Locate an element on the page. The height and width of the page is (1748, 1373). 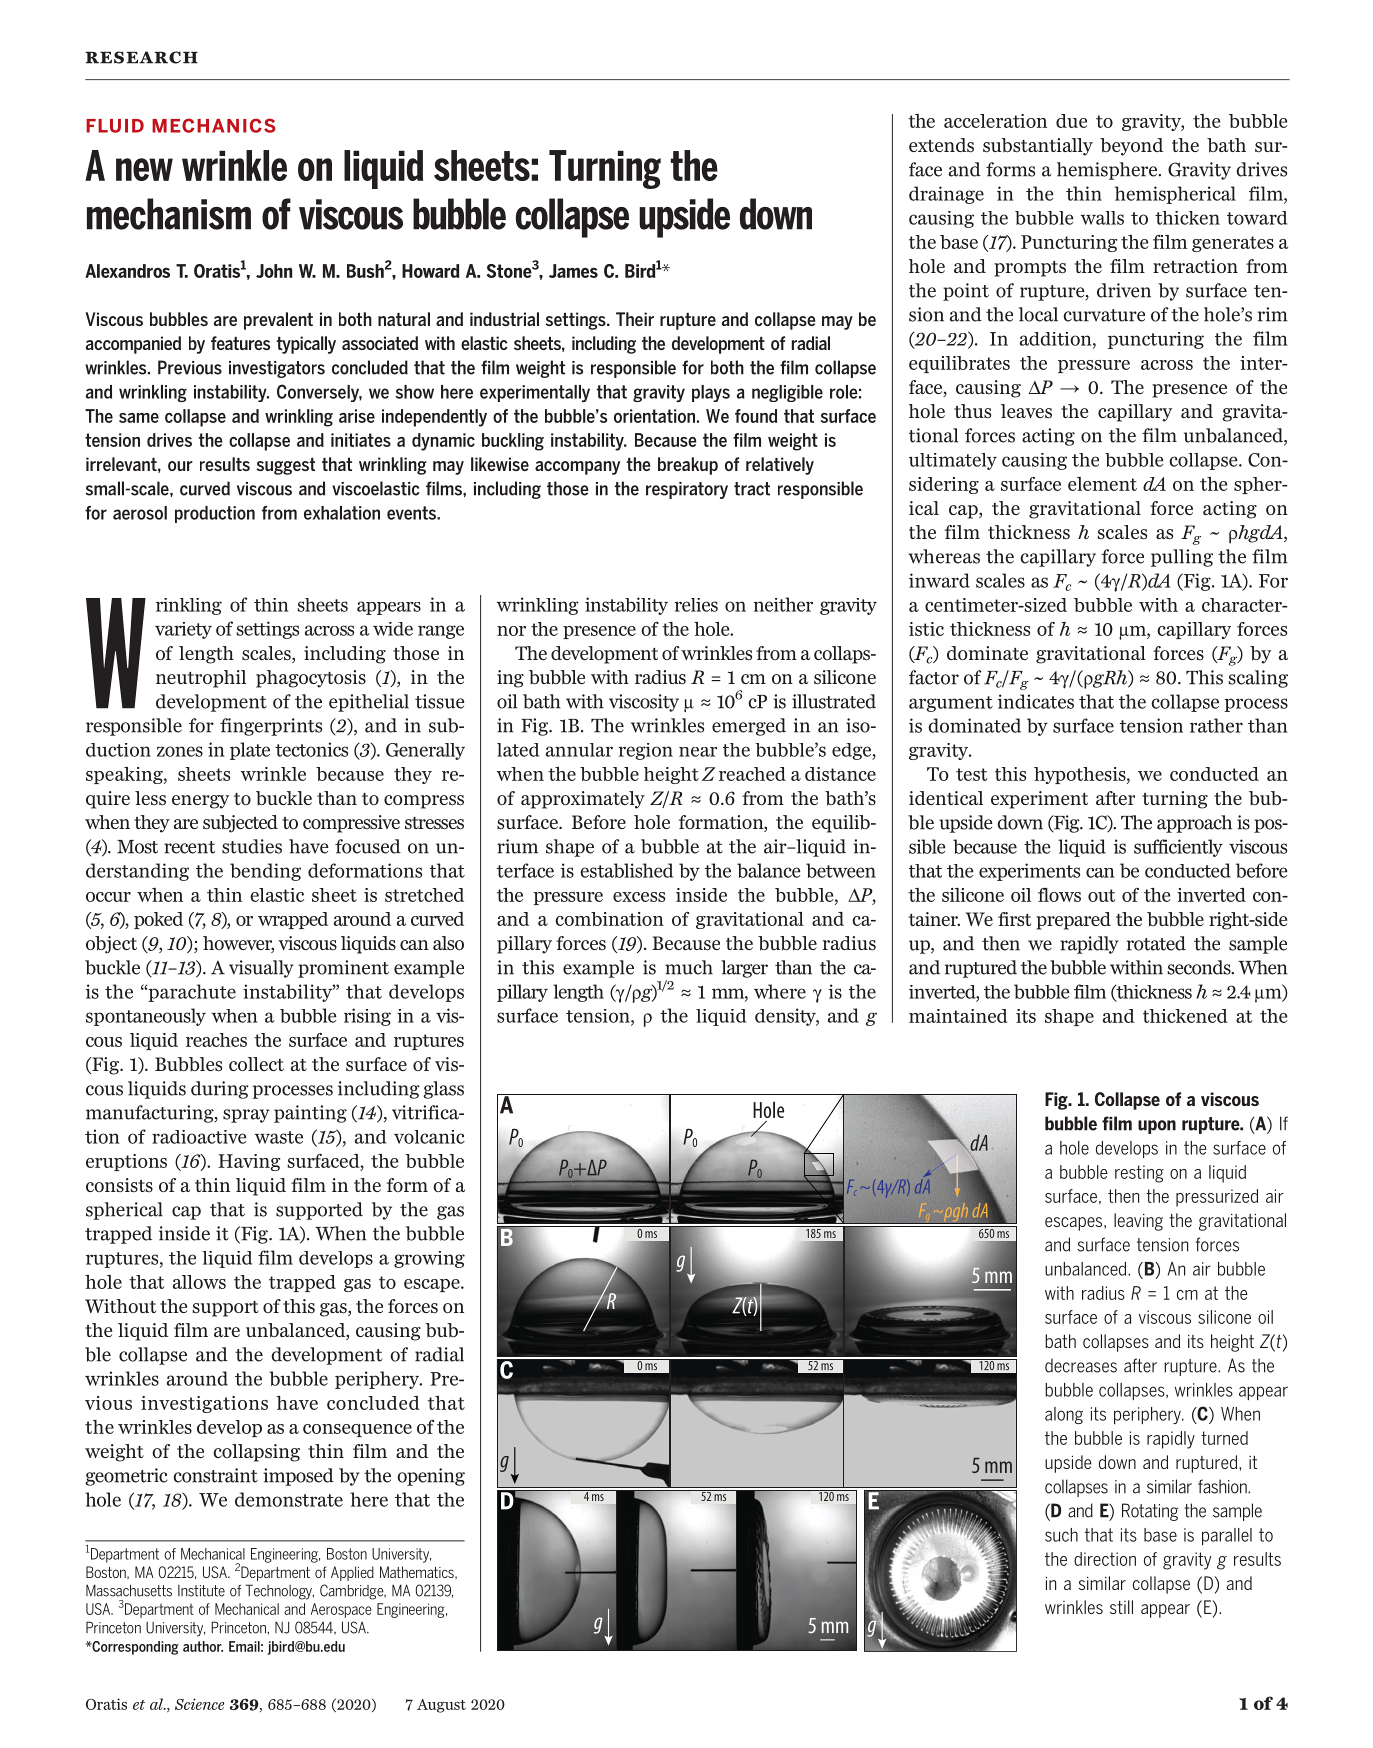
MECHANICS is located at coordinates (214, 125).
